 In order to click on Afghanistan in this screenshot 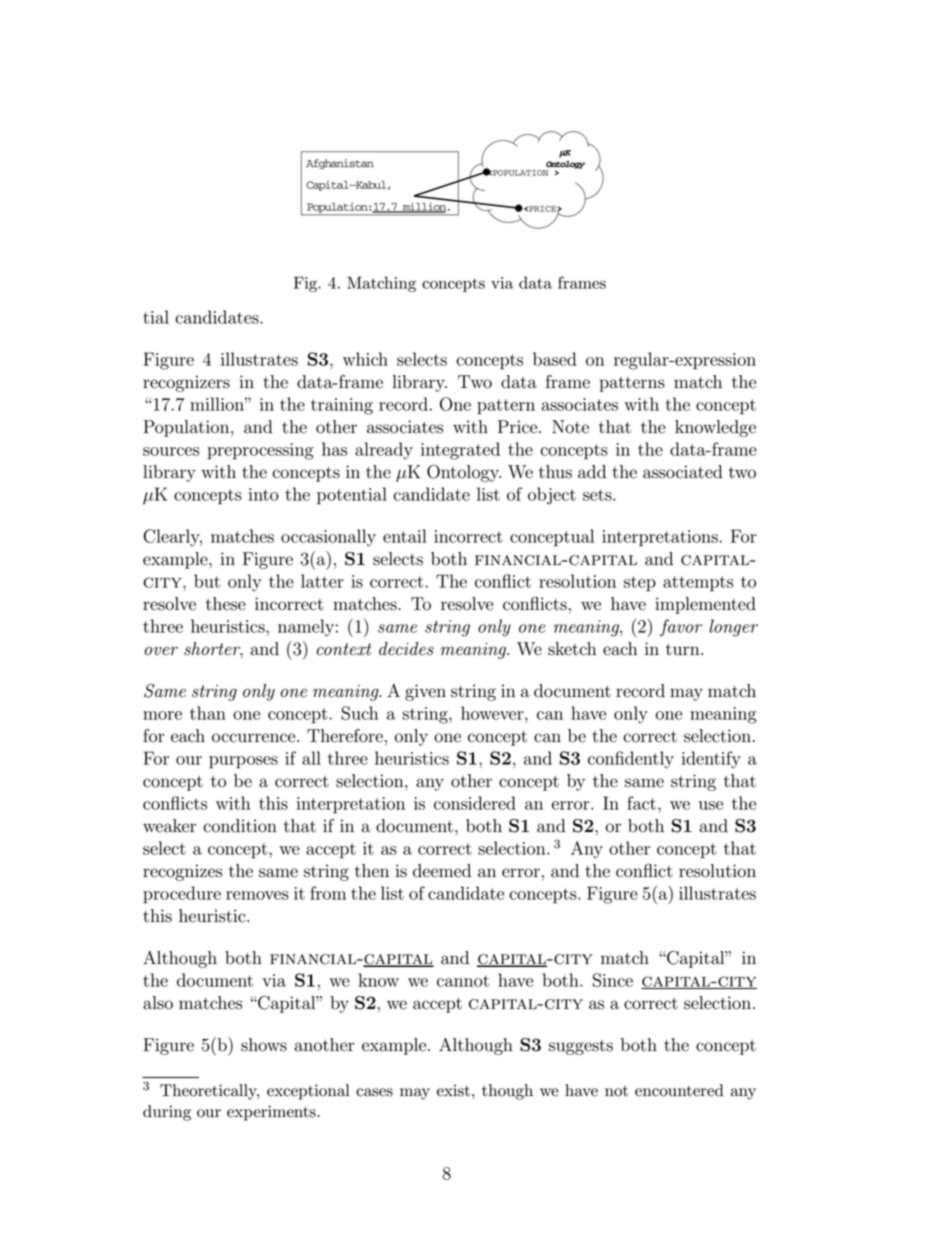, I will do `click(340, 164)`.
